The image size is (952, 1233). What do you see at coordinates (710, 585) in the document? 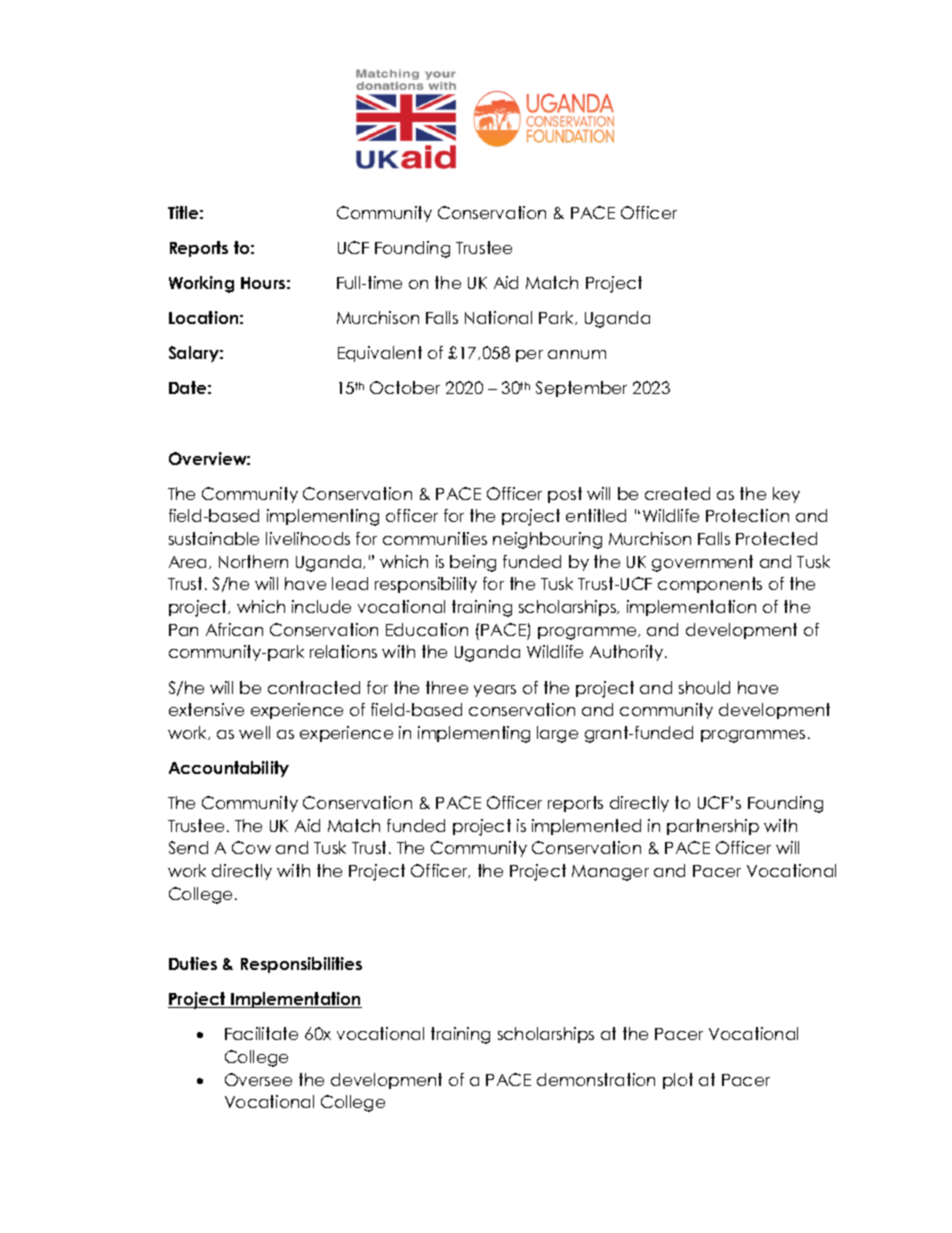
I see `components` at bounding box center [710, 585].
